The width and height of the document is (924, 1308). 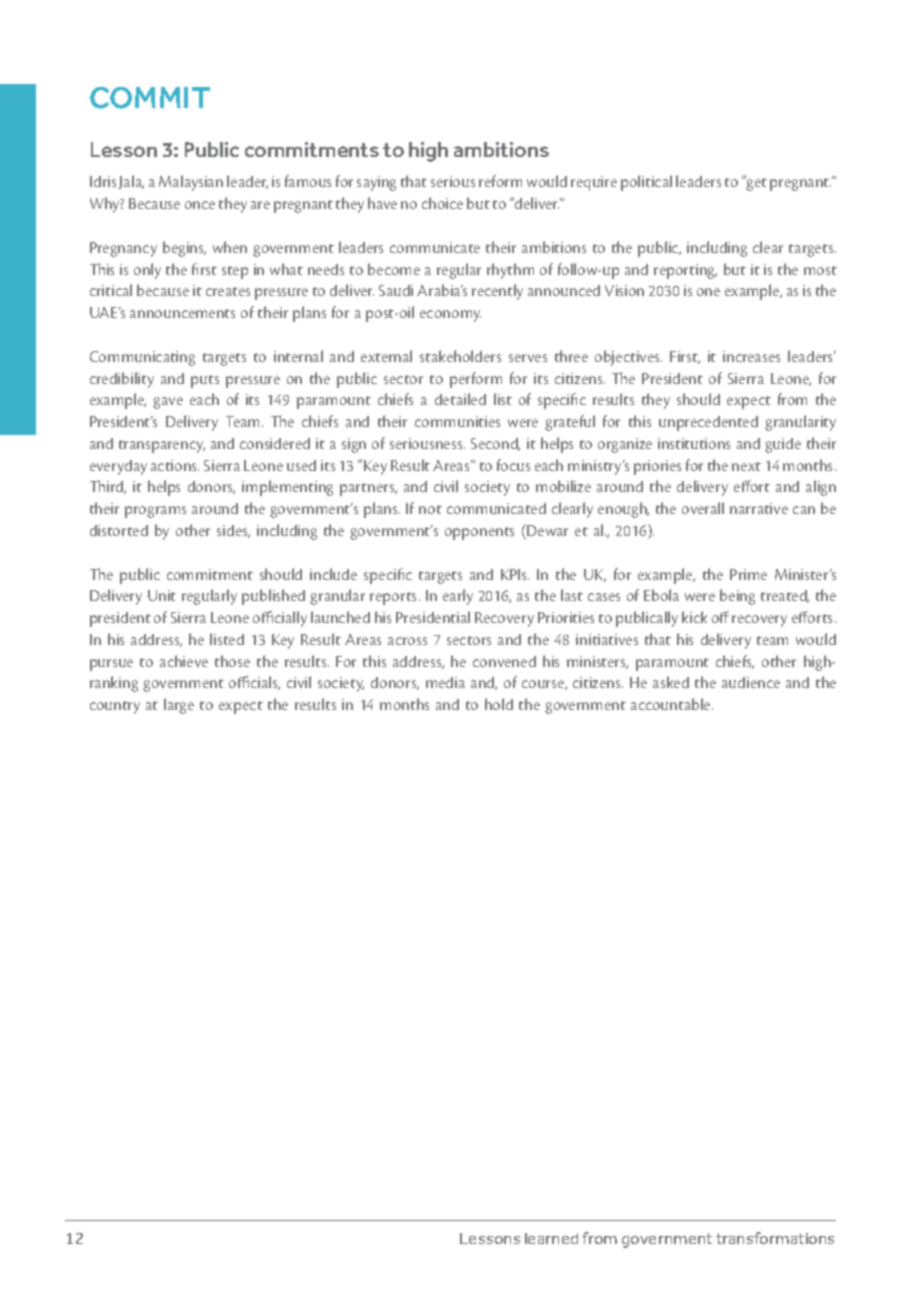 I want to click on audience, so click(x=751, y=682).
